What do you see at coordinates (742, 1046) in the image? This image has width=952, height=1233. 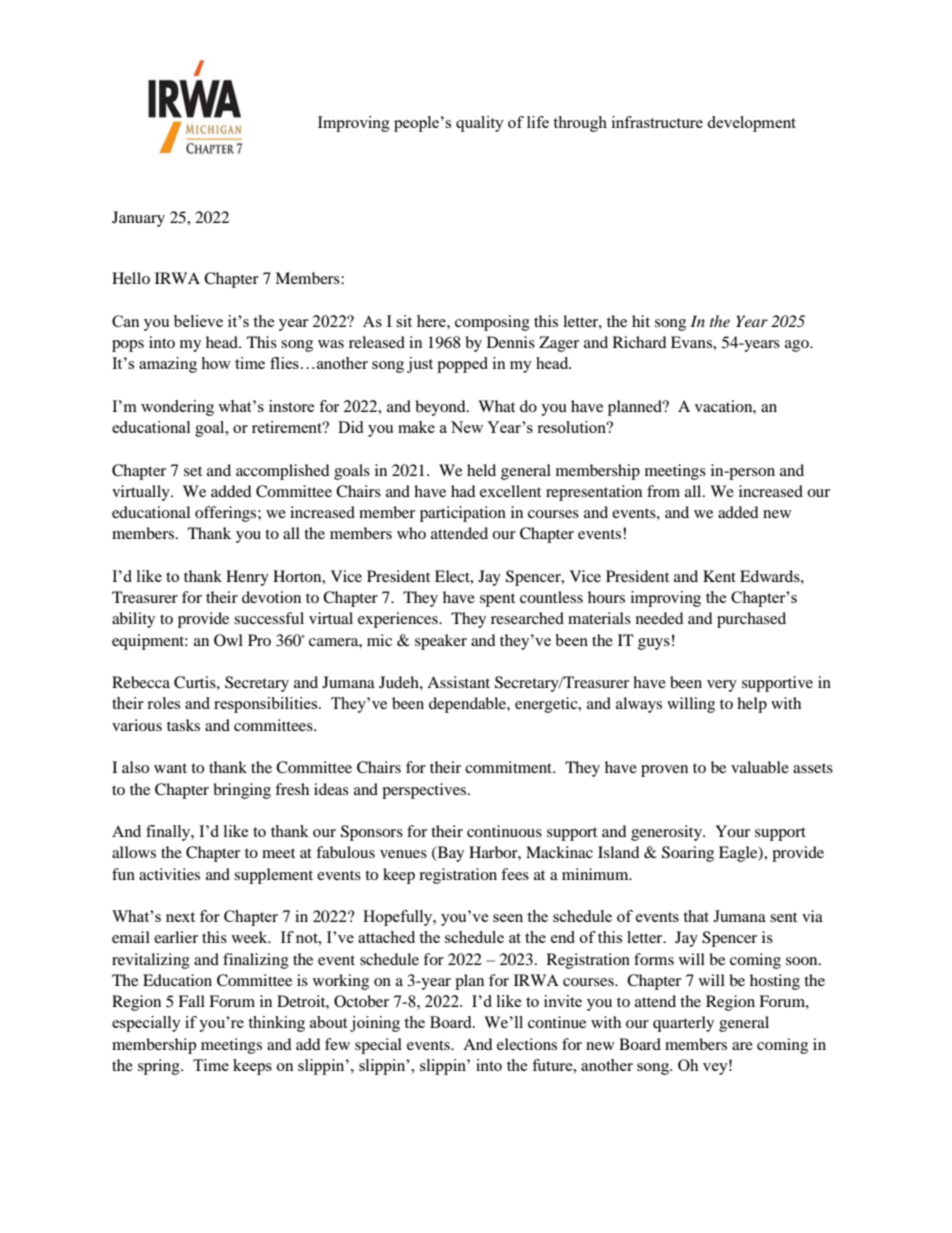 I see `are` at bounding box center [742, 1046].
